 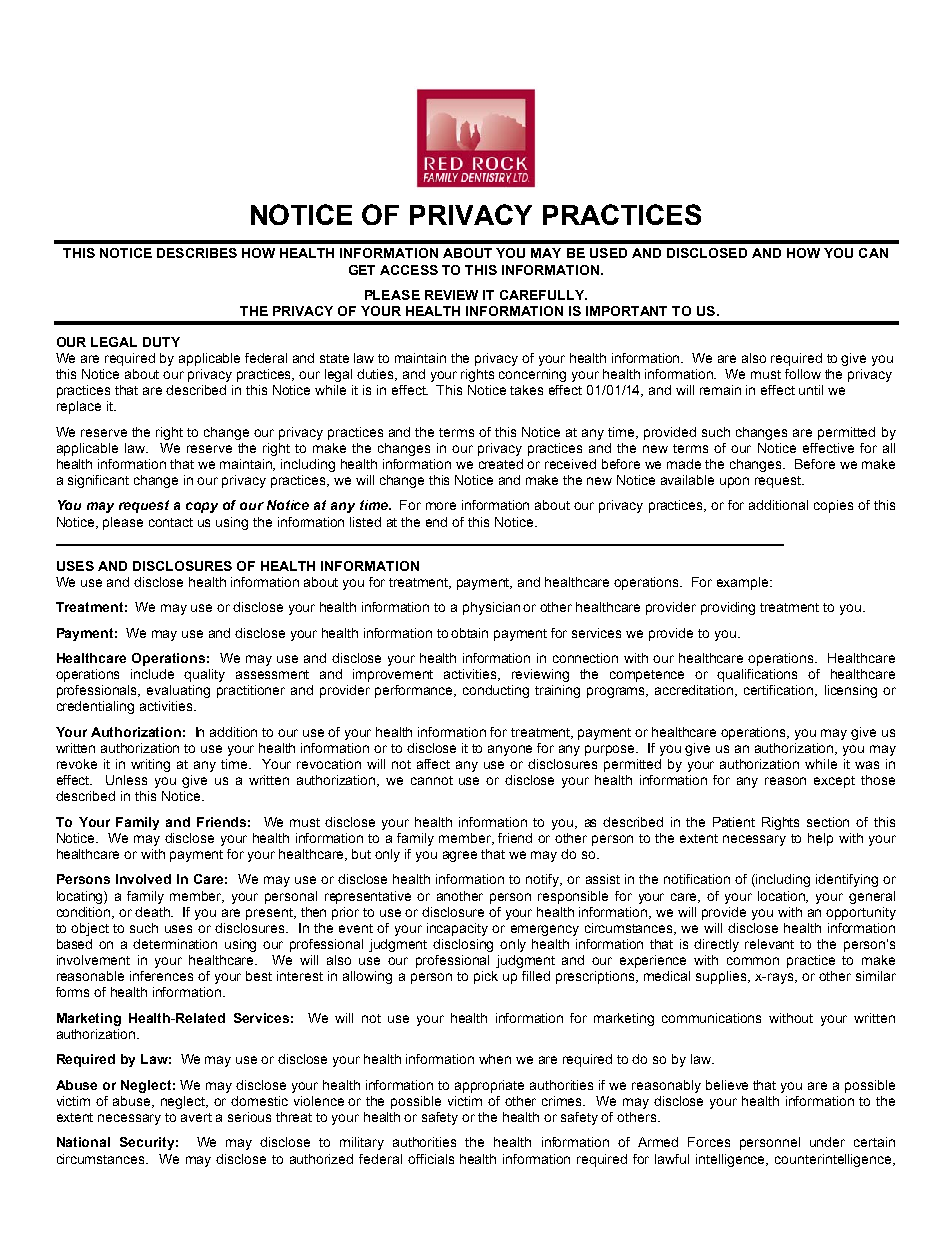 I want to click on DESCRIBES, so click(x=197, y=253).
